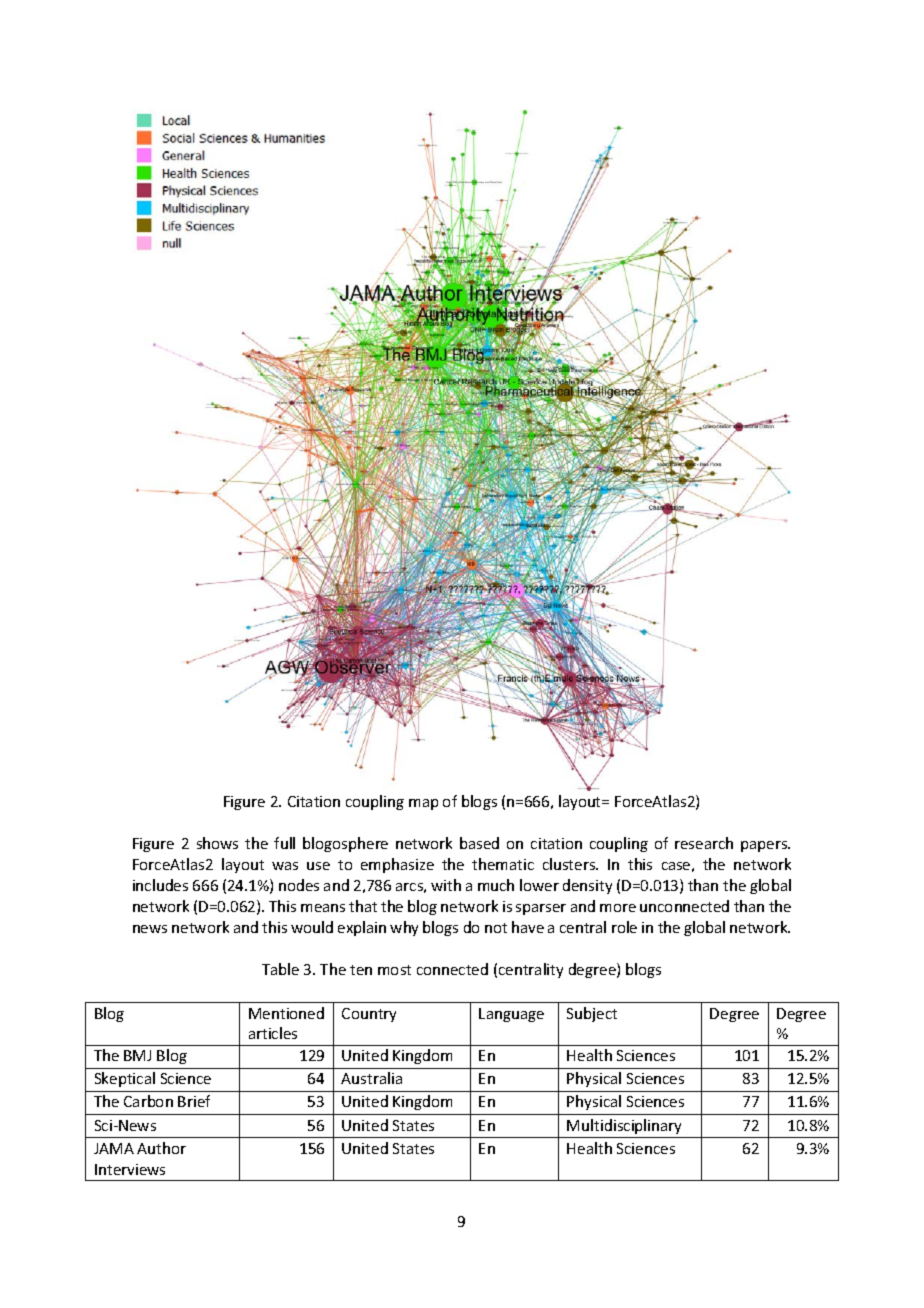 This screenshot has height=1308, width=924. I want to click on Subject, so click(592, 1014).
